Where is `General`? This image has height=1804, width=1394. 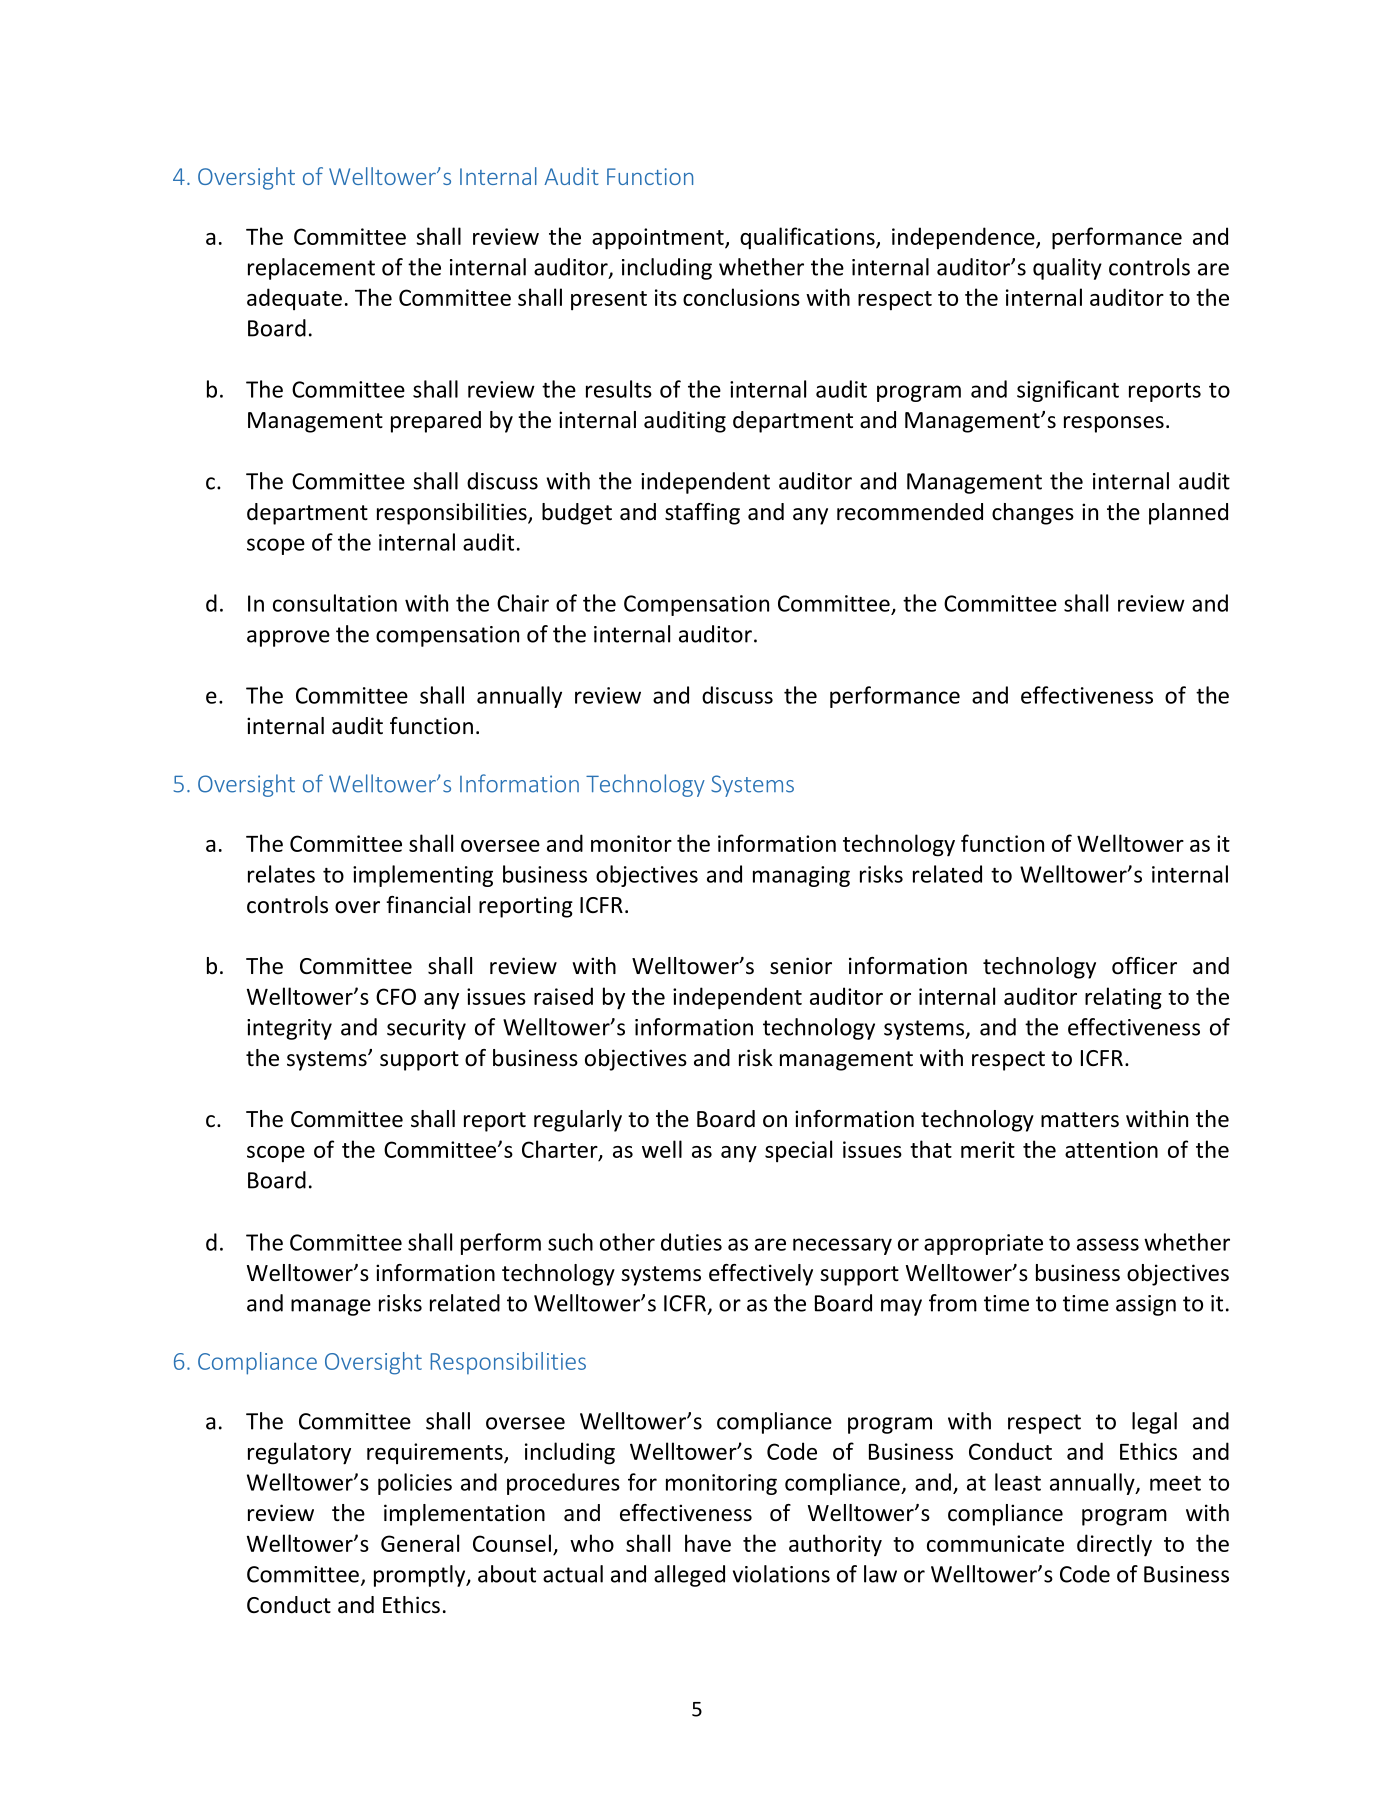 General is located at coordinates (420, 1543).
